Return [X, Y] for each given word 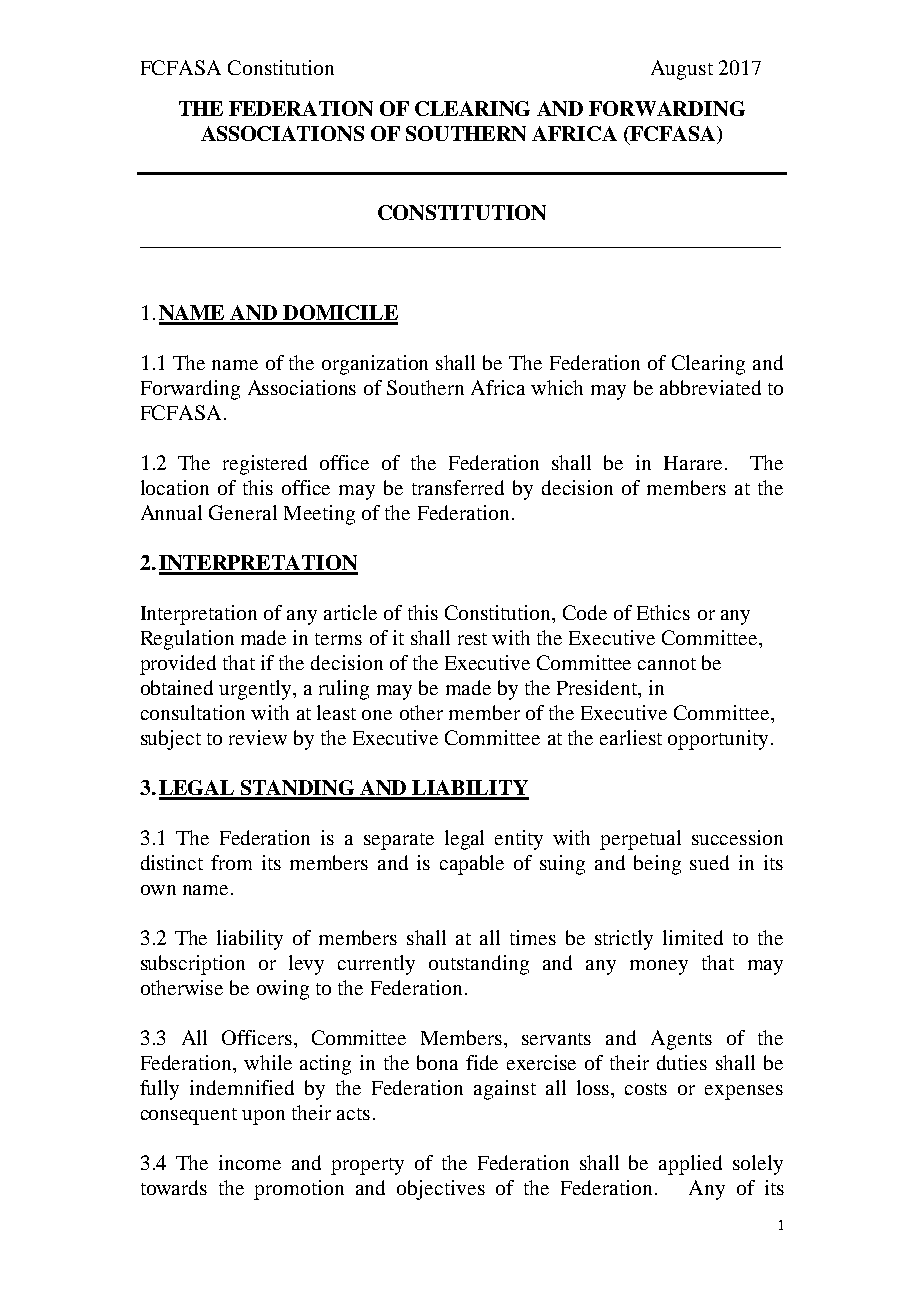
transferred [458, 487]
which [557, 387]
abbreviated [710, 387]
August [682, 70]
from [231, 862]
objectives [441, 1190]
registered [265, 465]
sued [709, 862]
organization [375, 365]
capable [472, 865]
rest [472, 639]
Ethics [663, 612]
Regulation [187, 640]
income [250, 1162]
